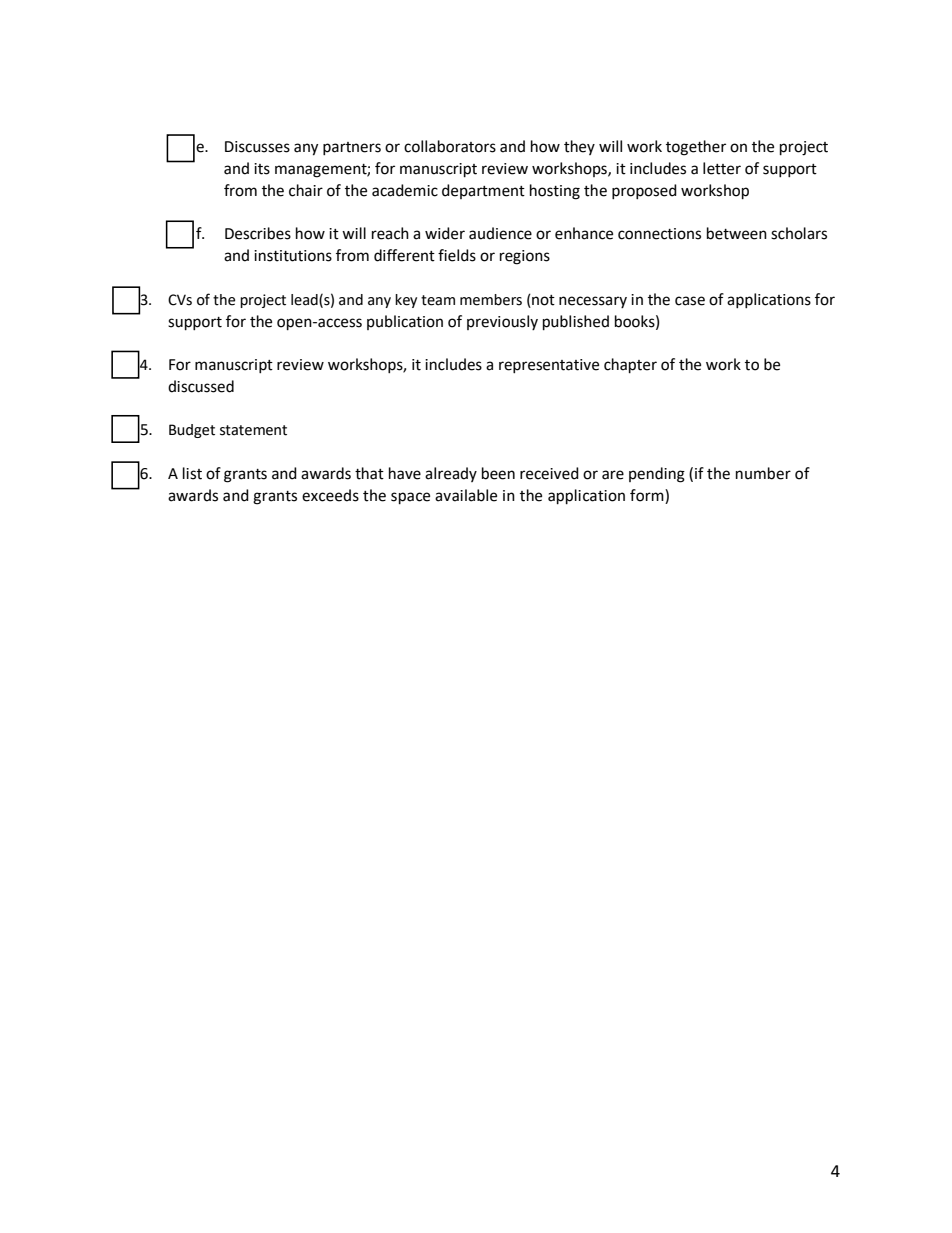 The height and width of the image is (1233, 952). I want to click on case, so click(690, 301).
